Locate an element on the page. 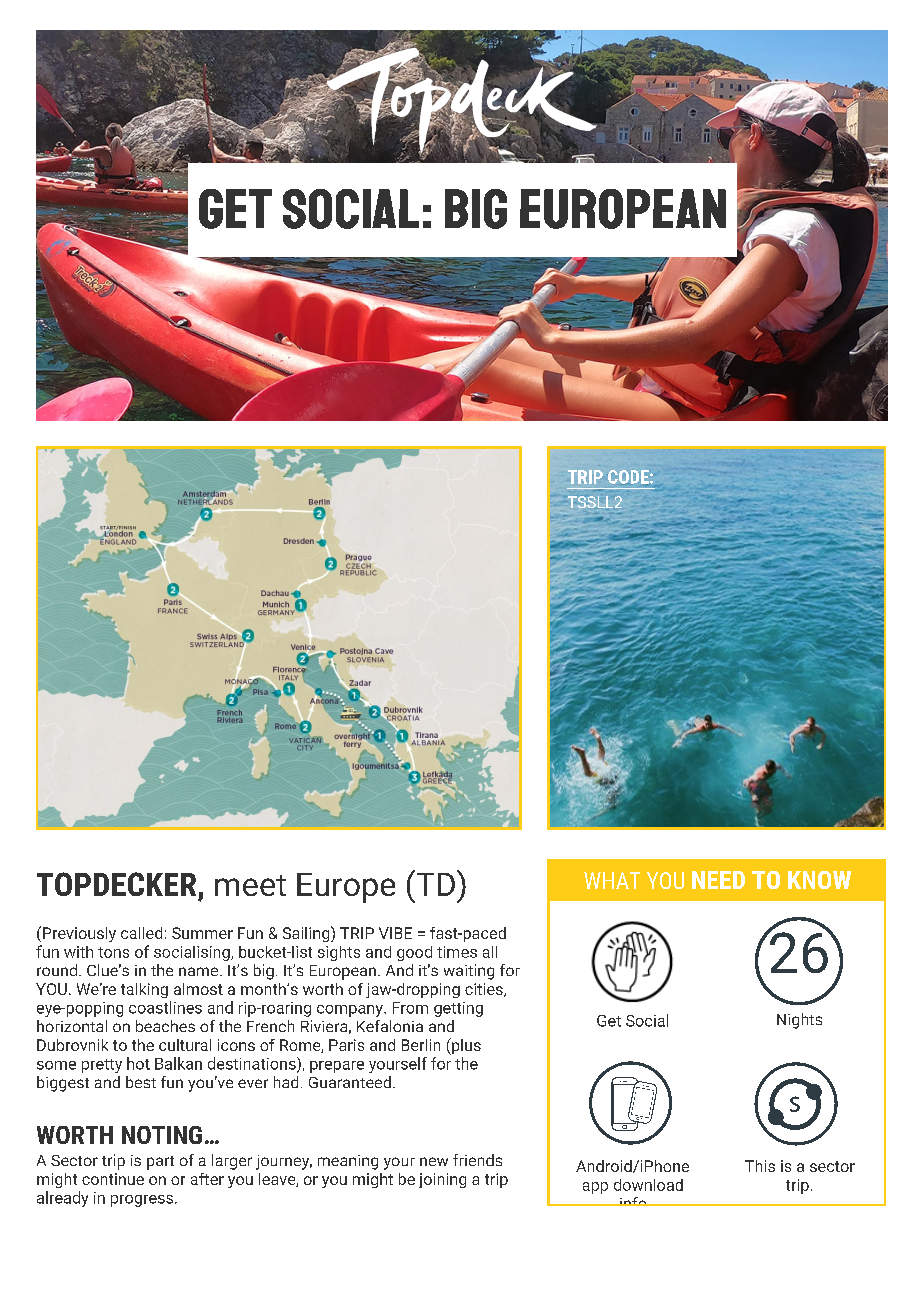 The height and width of the image is (1308, 924). WHAT is located at coordinates (612, 880).
